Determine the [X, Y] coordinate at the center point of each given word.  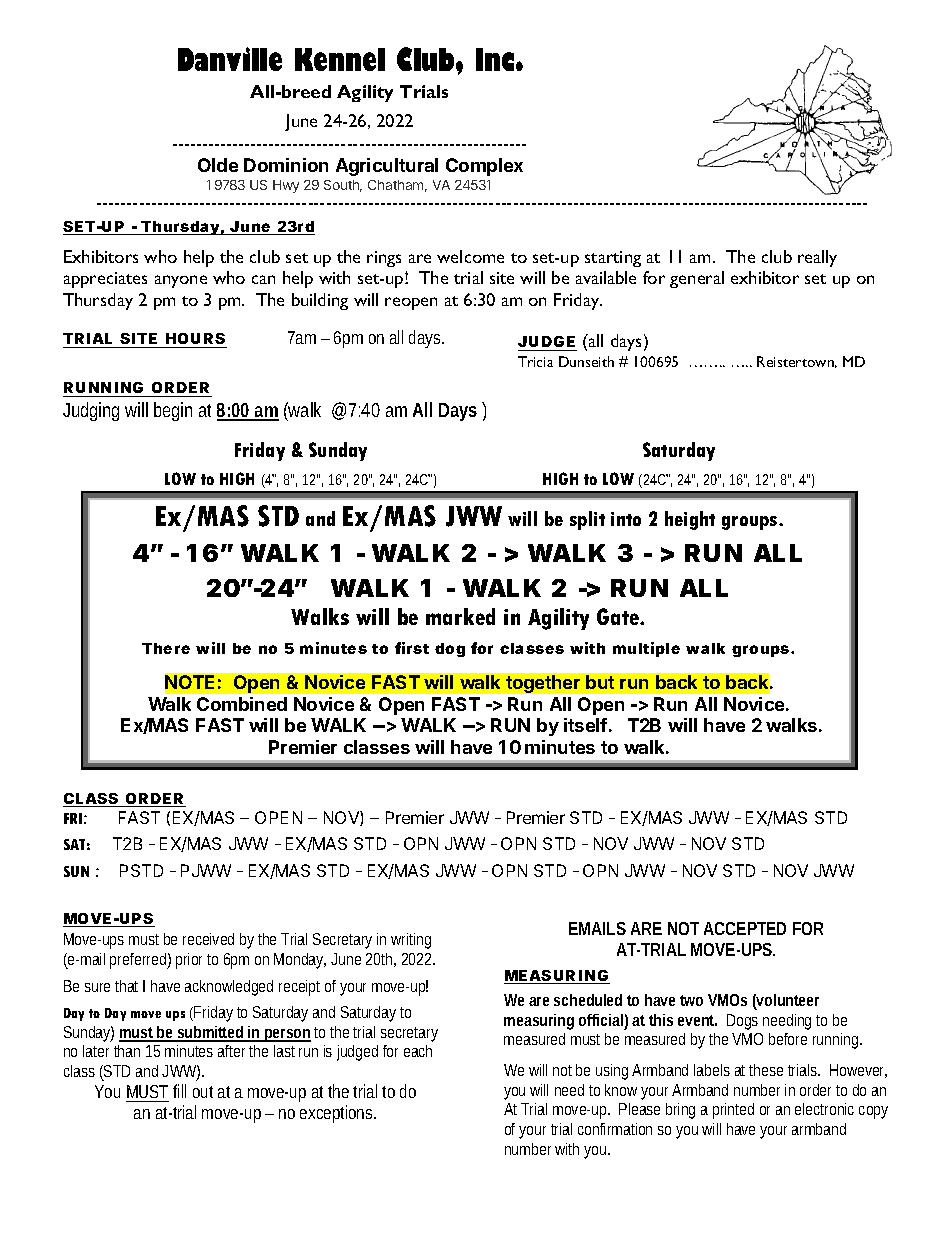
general [697, 279]
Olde [218, 165]
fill [179, 1091]
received [208, 939]
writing [411, 941]
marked [460, 616]
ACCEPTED [745, 928]
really [817, 258]
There [166, 648]
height [690, 520]
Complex [484, 167]
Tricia [535, 361]
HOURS [195, 338]
